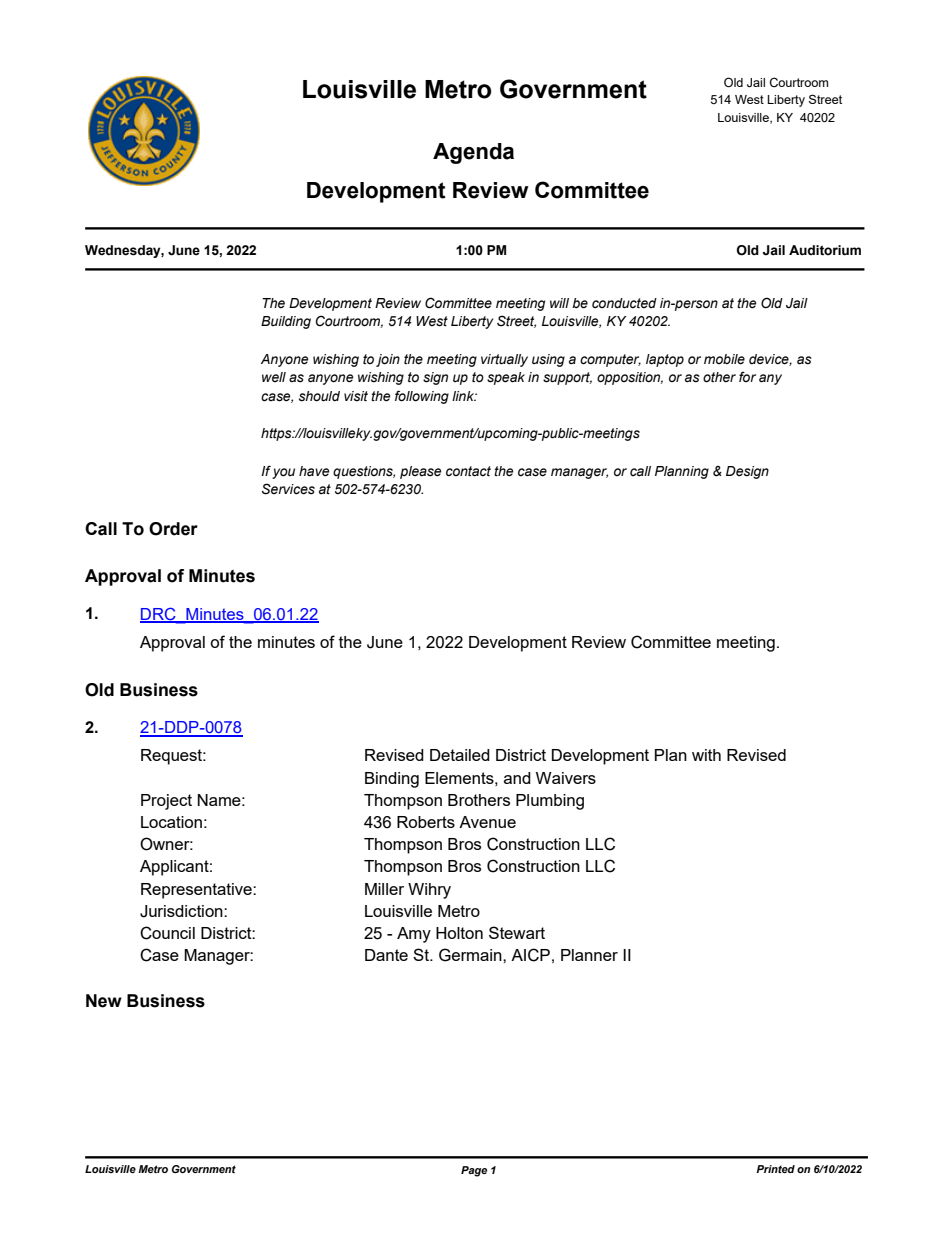  I want to click on Auditorium, so click(825, 250).
